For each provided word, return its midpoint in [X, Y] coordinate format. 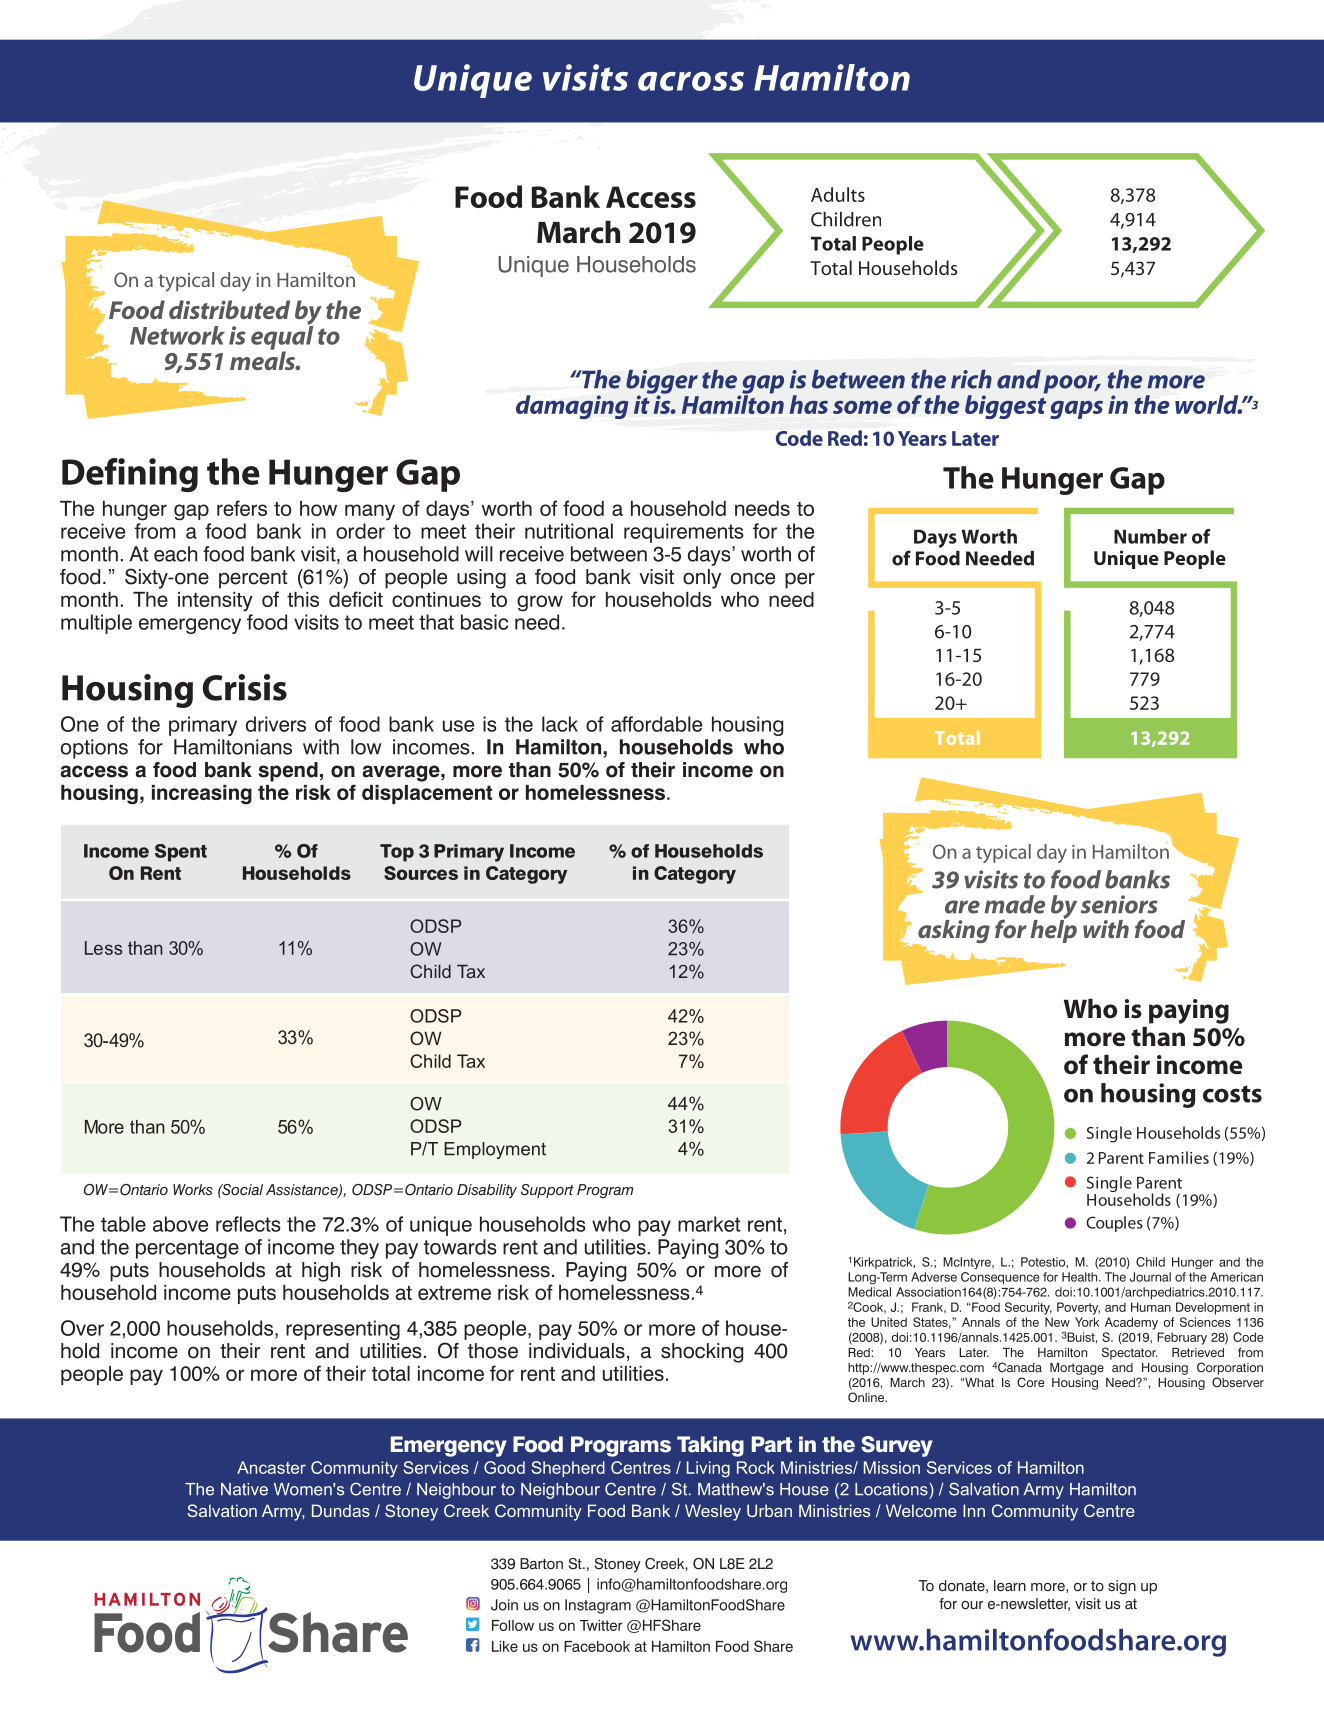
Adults [838, 194]
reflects [248, 1224]
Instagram [598, 1606]
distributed [229, 309]
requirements [684, 533]
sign [1122, 1587]
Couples [1114, 1224]
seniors [1119, 904]
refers [242, 508]
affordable [656, 724]
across [691, 81]
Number [1150, 536]
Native [244, 1489]
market [709, 1224]
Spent [181, 853]
